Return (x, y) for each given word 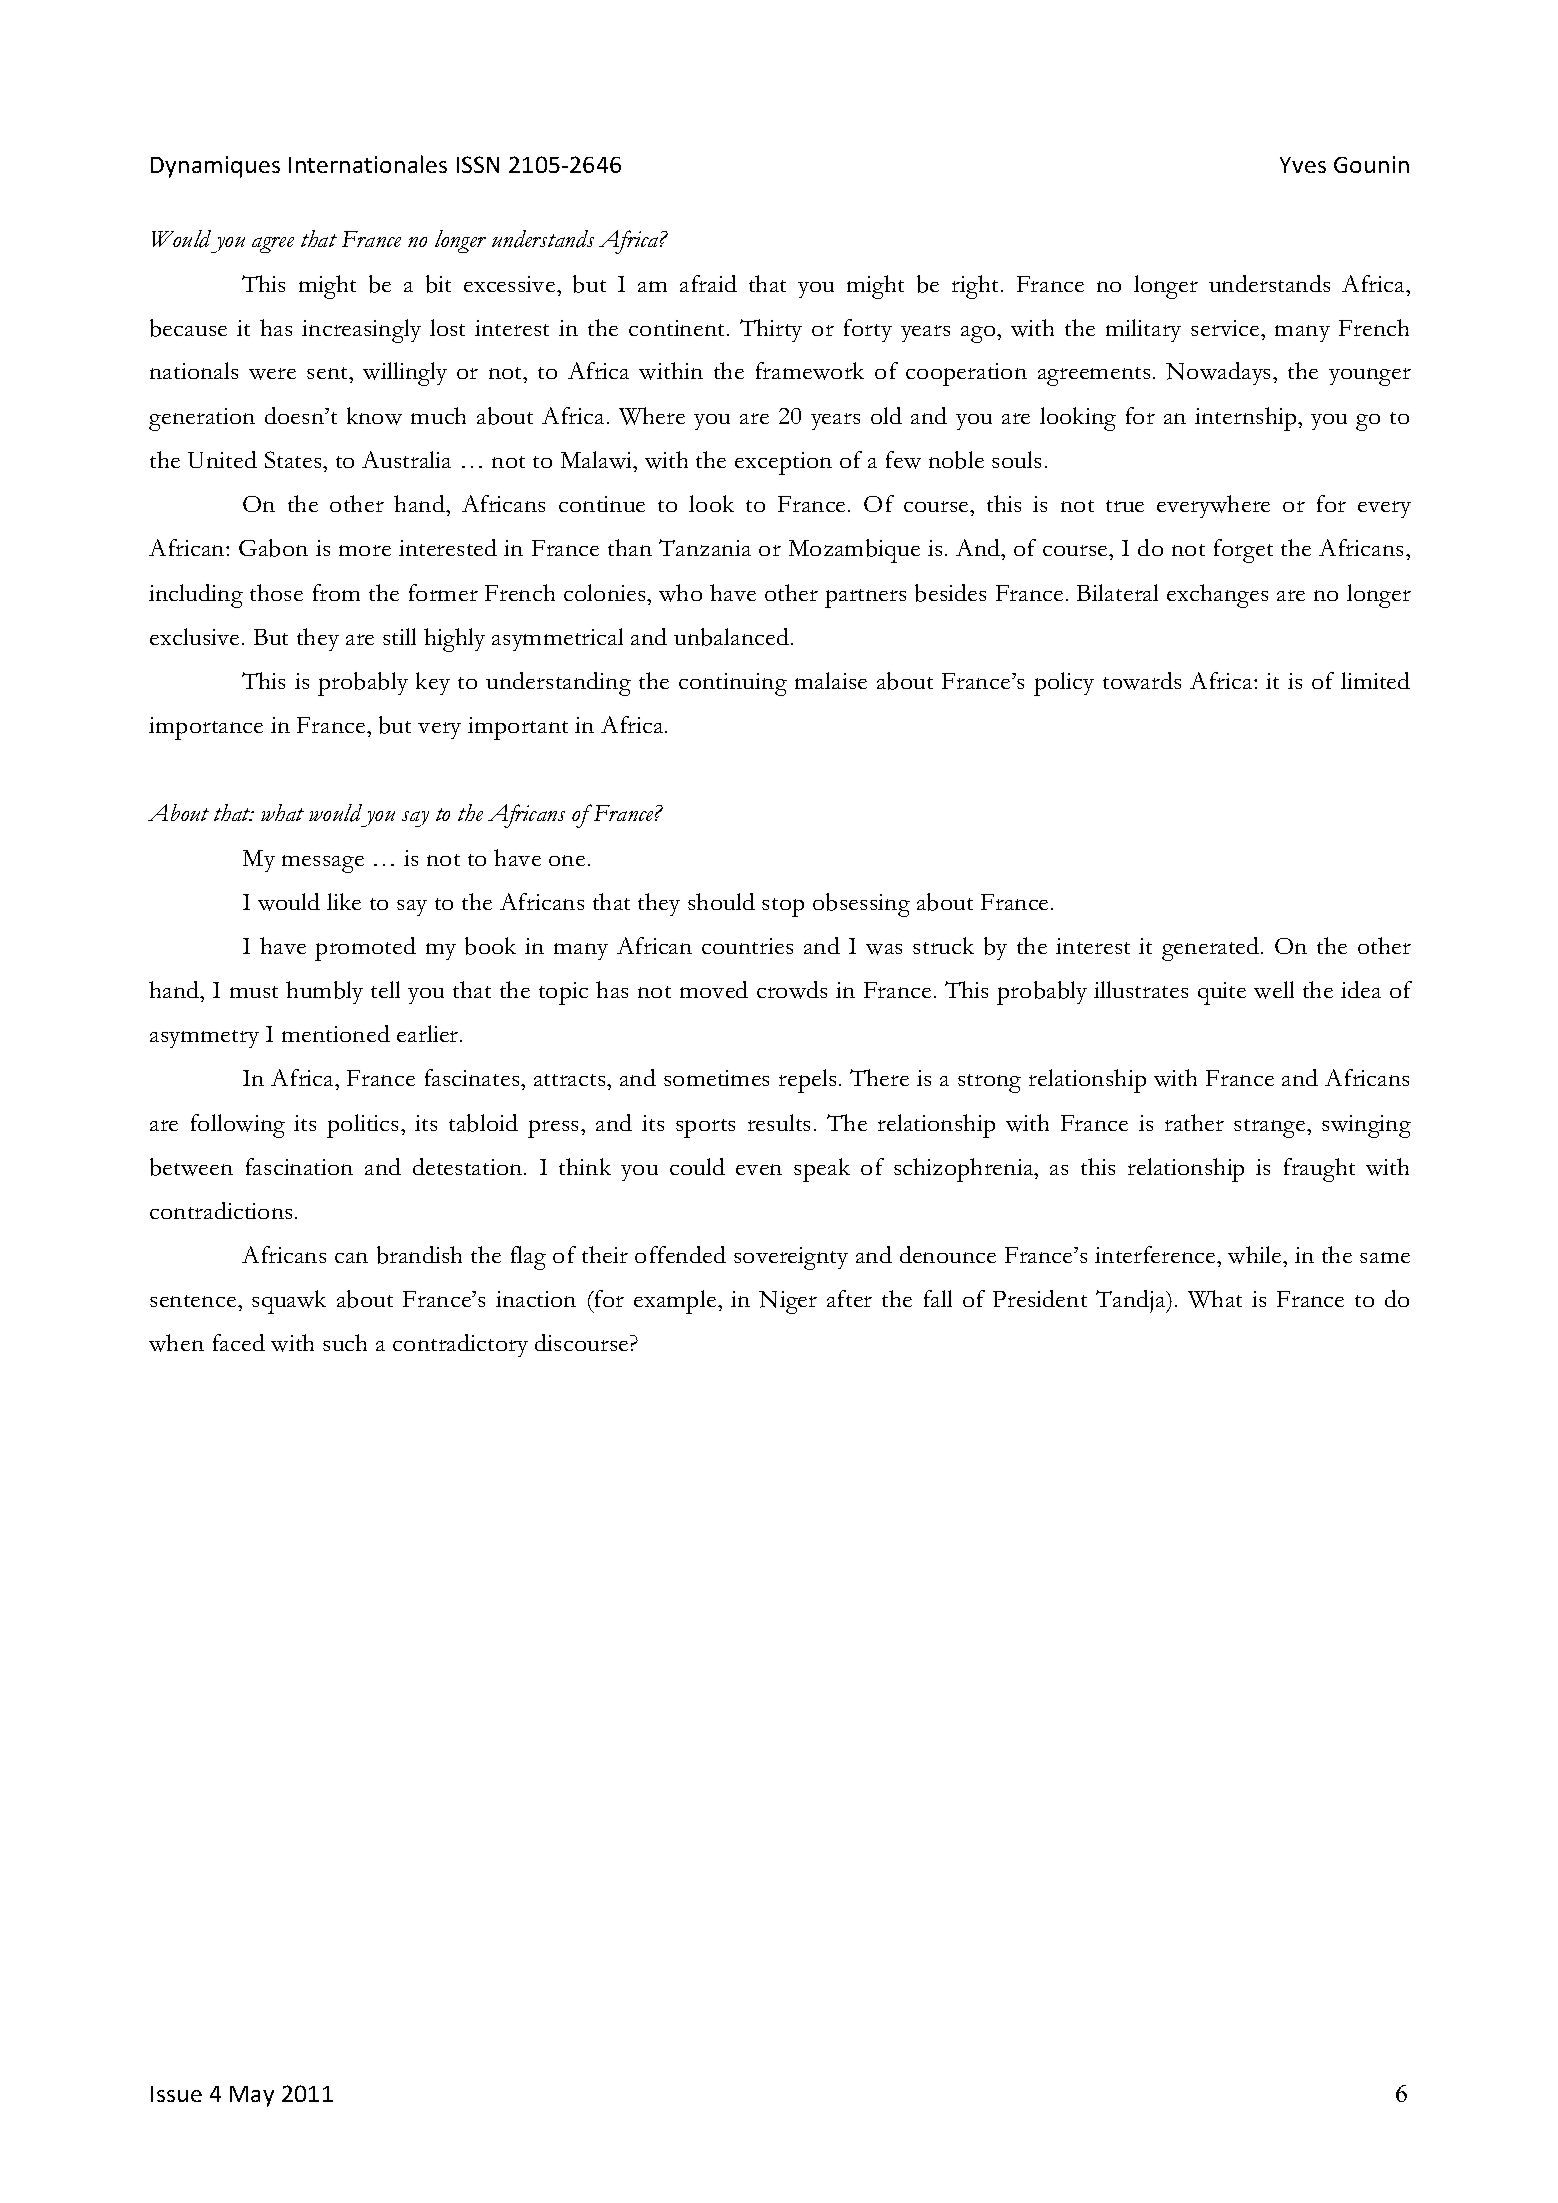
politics (364, 1126)
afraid (708, 283)
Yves (1303, 165)
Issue (176, 2094)
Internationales (368, 164)
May (252, 2096)
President (1040, 1298)
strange (1271, 1128)
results (779, 1122)
